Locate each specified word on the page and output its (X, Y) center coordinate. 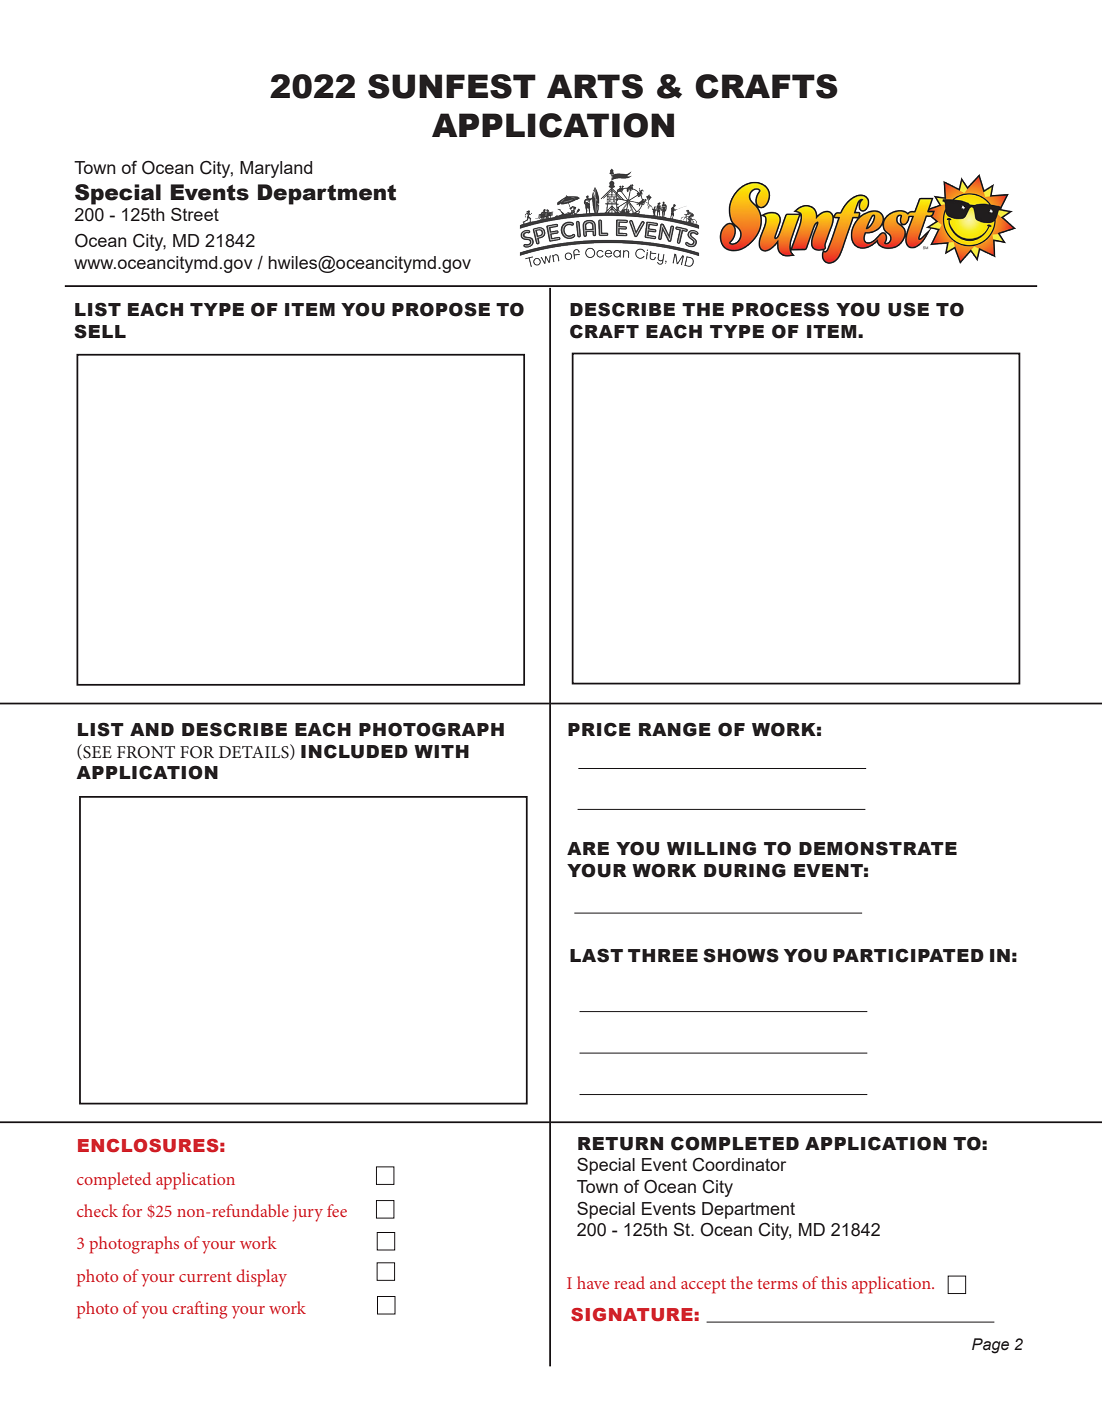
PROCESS (780, 309)
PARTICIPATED (908, 955)
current (205, 1277)
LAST (596, 955)
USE (908, 309)
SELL (100, 331)
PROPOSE (441, 309)
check (97, 1210)
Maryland (276, 169)
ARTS (595, 86)
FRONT (146, 752)
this (834, 1282)
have (593, 1282)
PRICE (599, 729)
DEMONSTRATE (878, 848)
